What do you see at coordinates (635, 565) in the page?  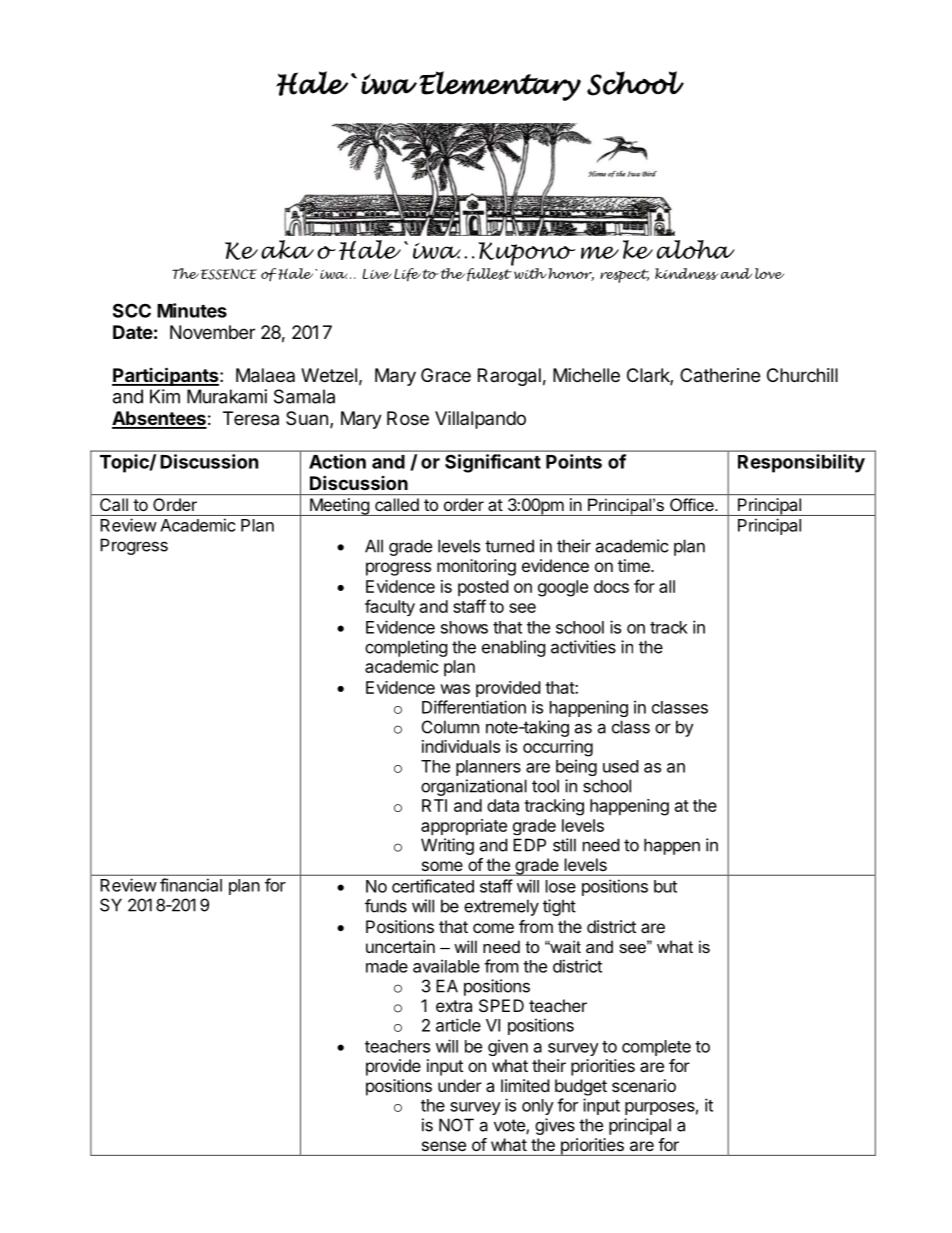 I see `time` at bounding box center [635, 565].
